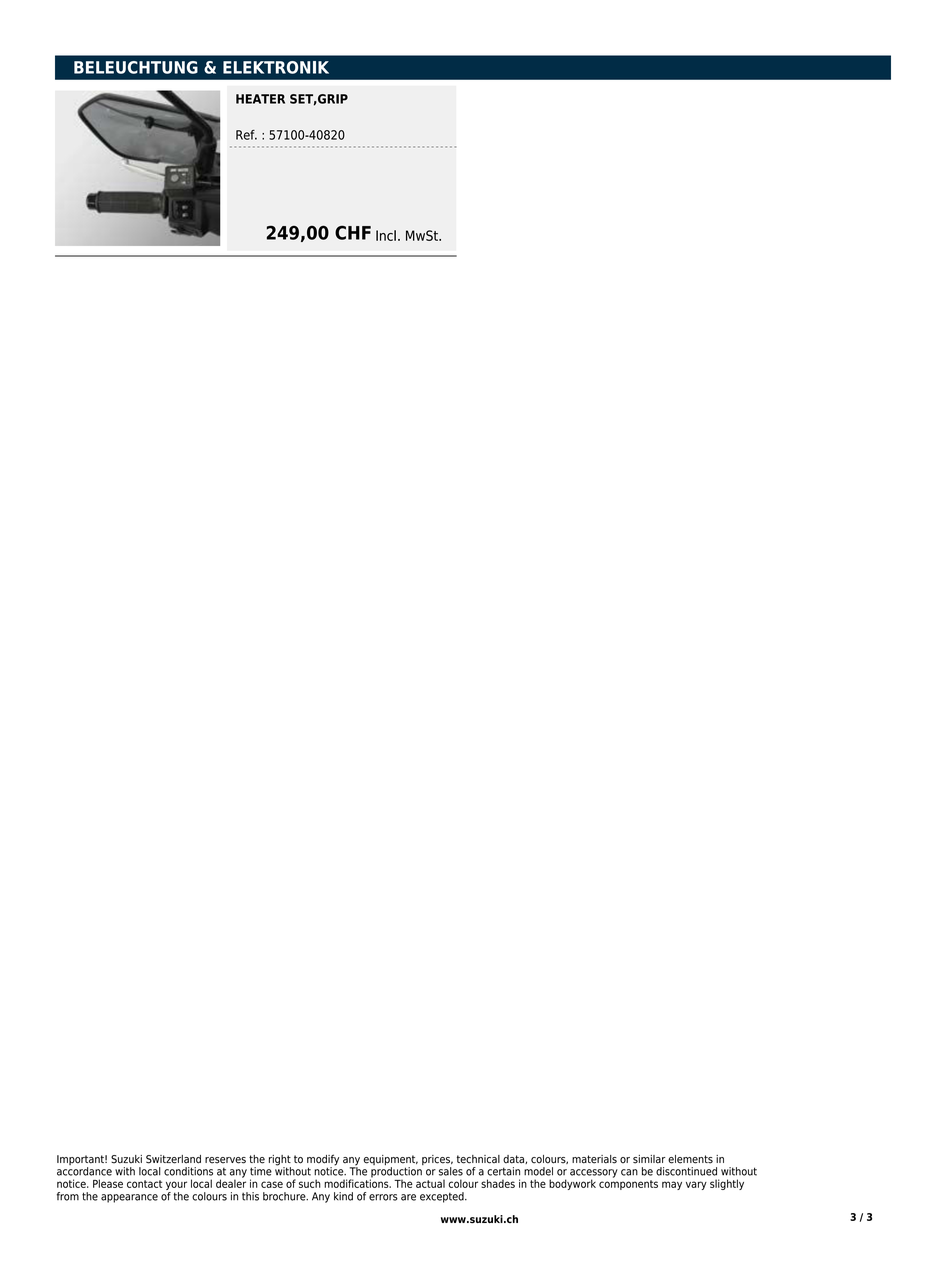  What do you see at coordinates (594, 1159) in the screenshot?
I see `materials` at bounding box center [594, 1159].
